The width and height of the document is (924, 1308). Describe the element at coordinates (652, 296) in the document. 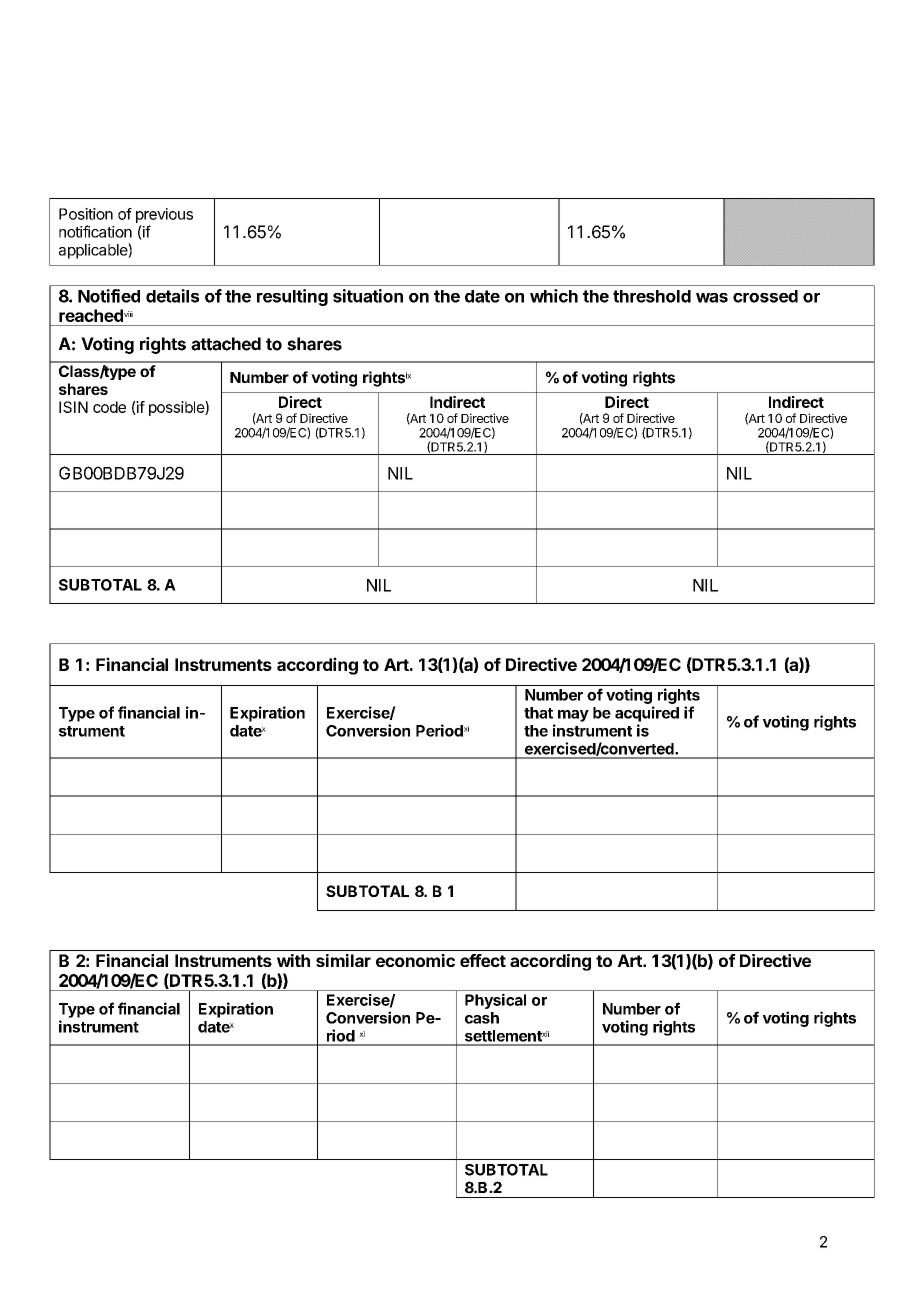

I see `threshold` at that location.
